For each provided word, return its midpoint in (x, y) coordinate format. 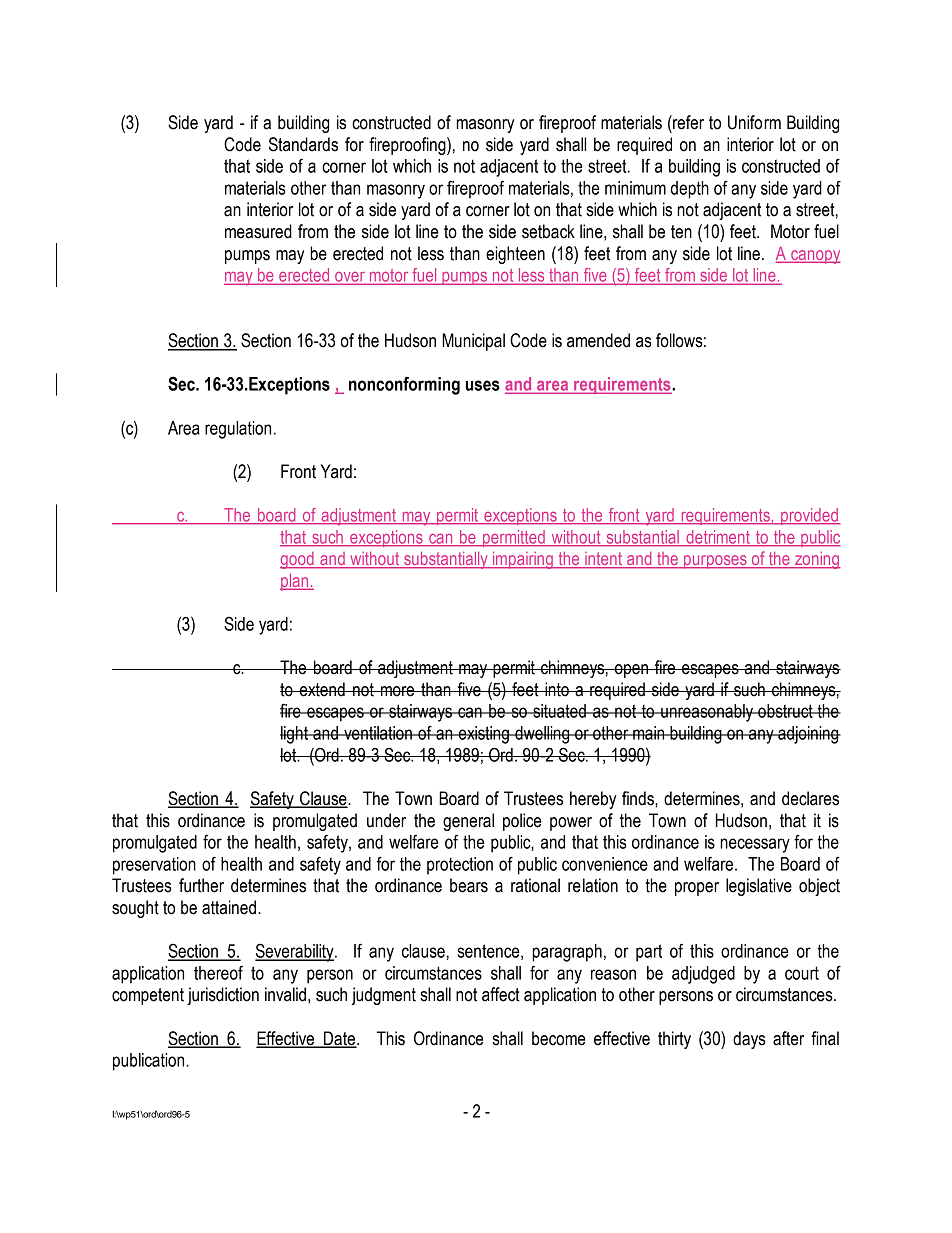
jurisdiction (223, 996)
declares (810, 798)
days (749, 1040)
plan (295, 582)
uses (483, 385)
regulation (238, 430)
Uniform (754, 122)
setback (548, 231)
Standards (303, 144)
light (295, 735)
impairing (523, 560)
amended (598, 340)
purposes (715, 562)
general (468, 822)
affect (501, 994)
